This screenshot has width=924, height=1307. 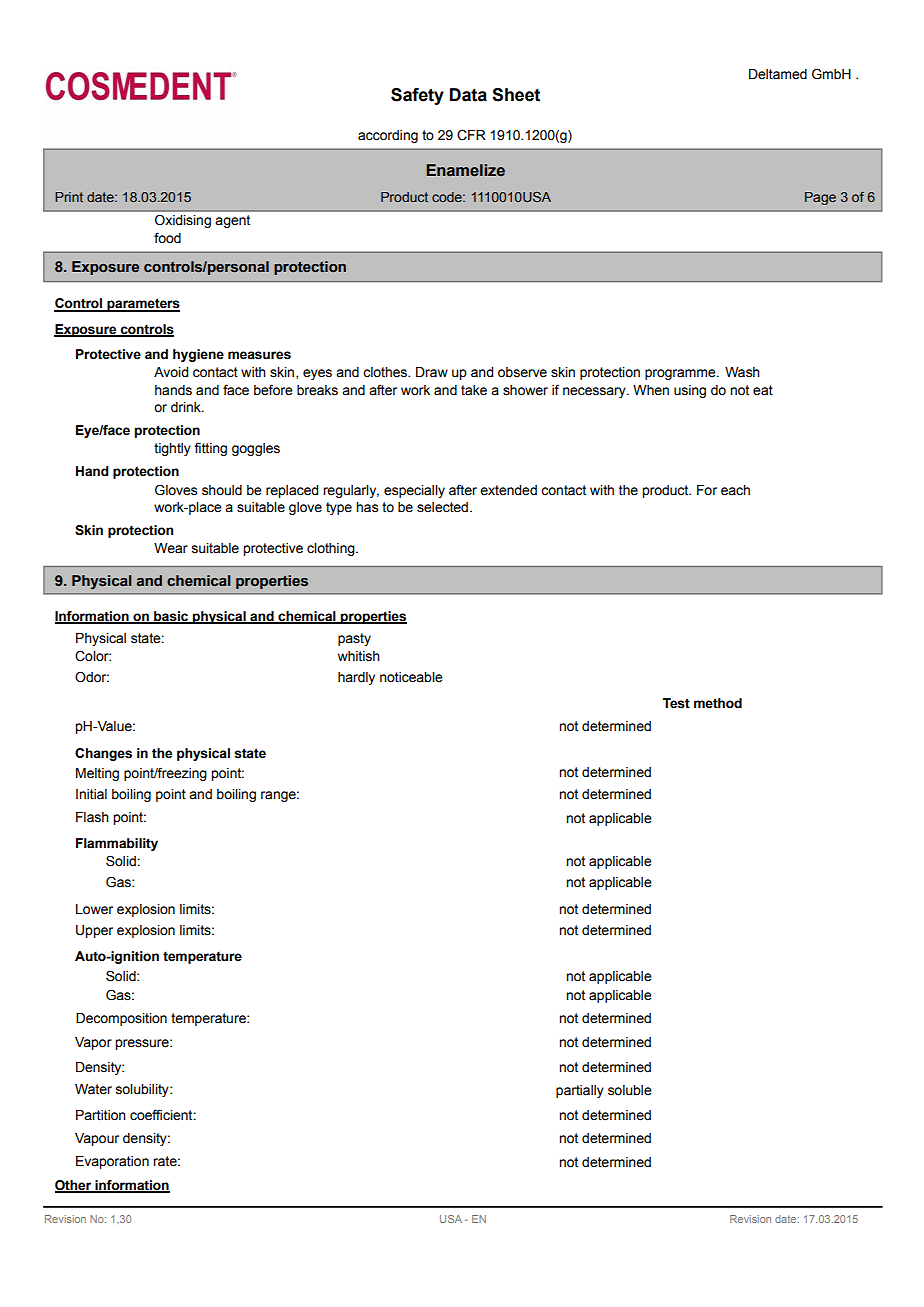 What do you see at coordinates (630, 1090) in the screenshot?
I see `soluble` at bounding box center [630, 1090].
